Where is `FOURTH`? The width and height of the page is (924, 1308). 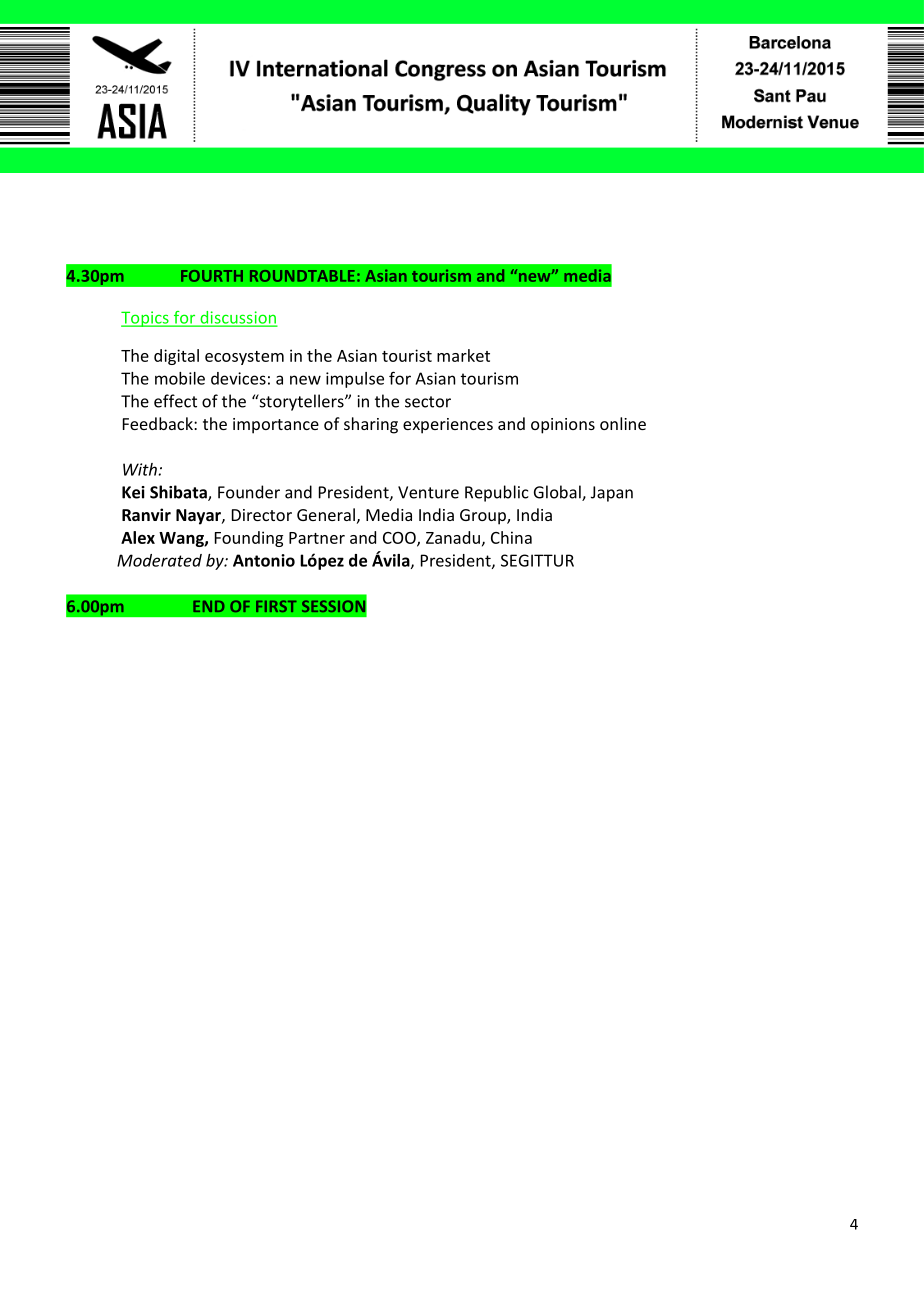
FOURTH is located at coordinates (212, 276).
